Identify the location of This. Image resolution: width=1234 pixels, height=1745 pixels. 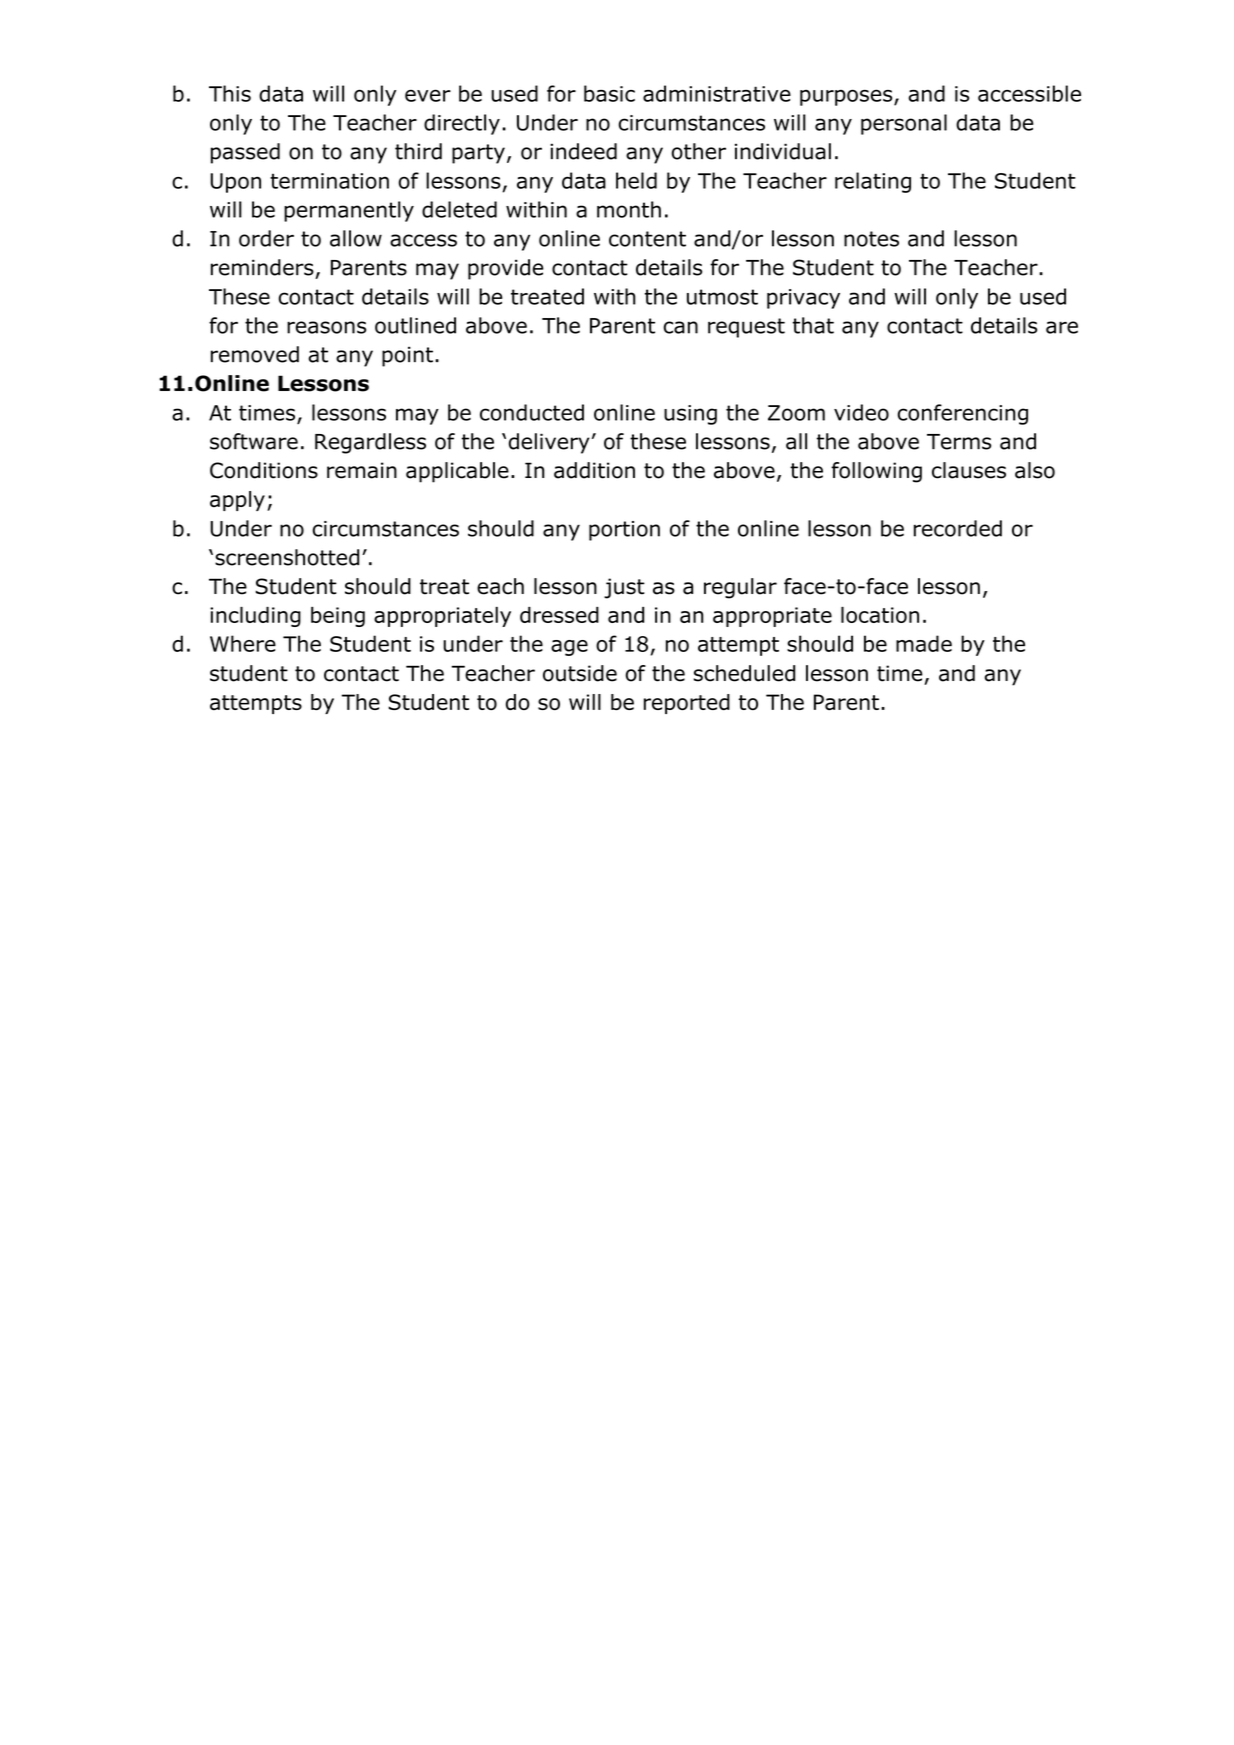
(230, 93).
